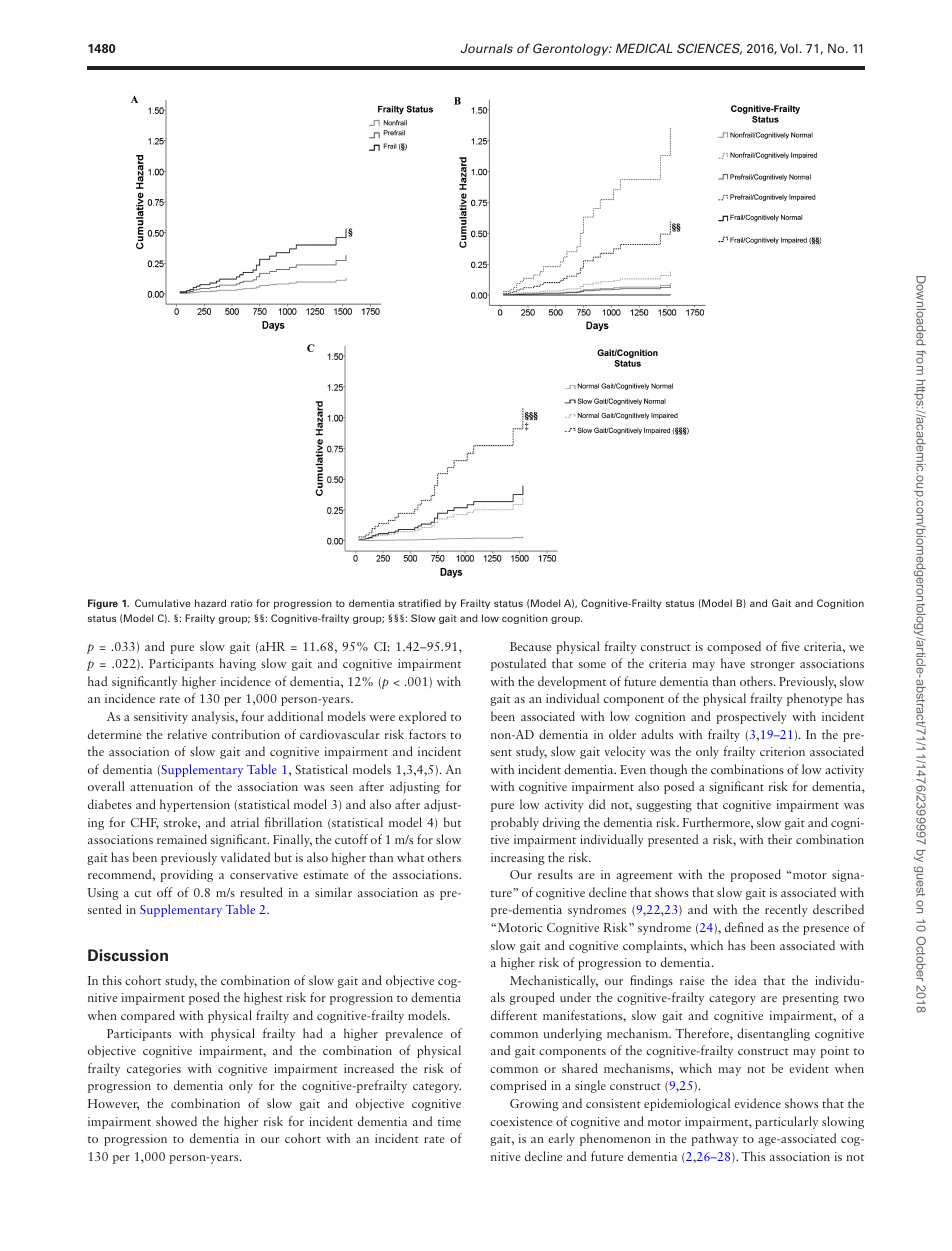  Describe the element at coordinates (486, 48) in the image. I see `Journals` at that location.
